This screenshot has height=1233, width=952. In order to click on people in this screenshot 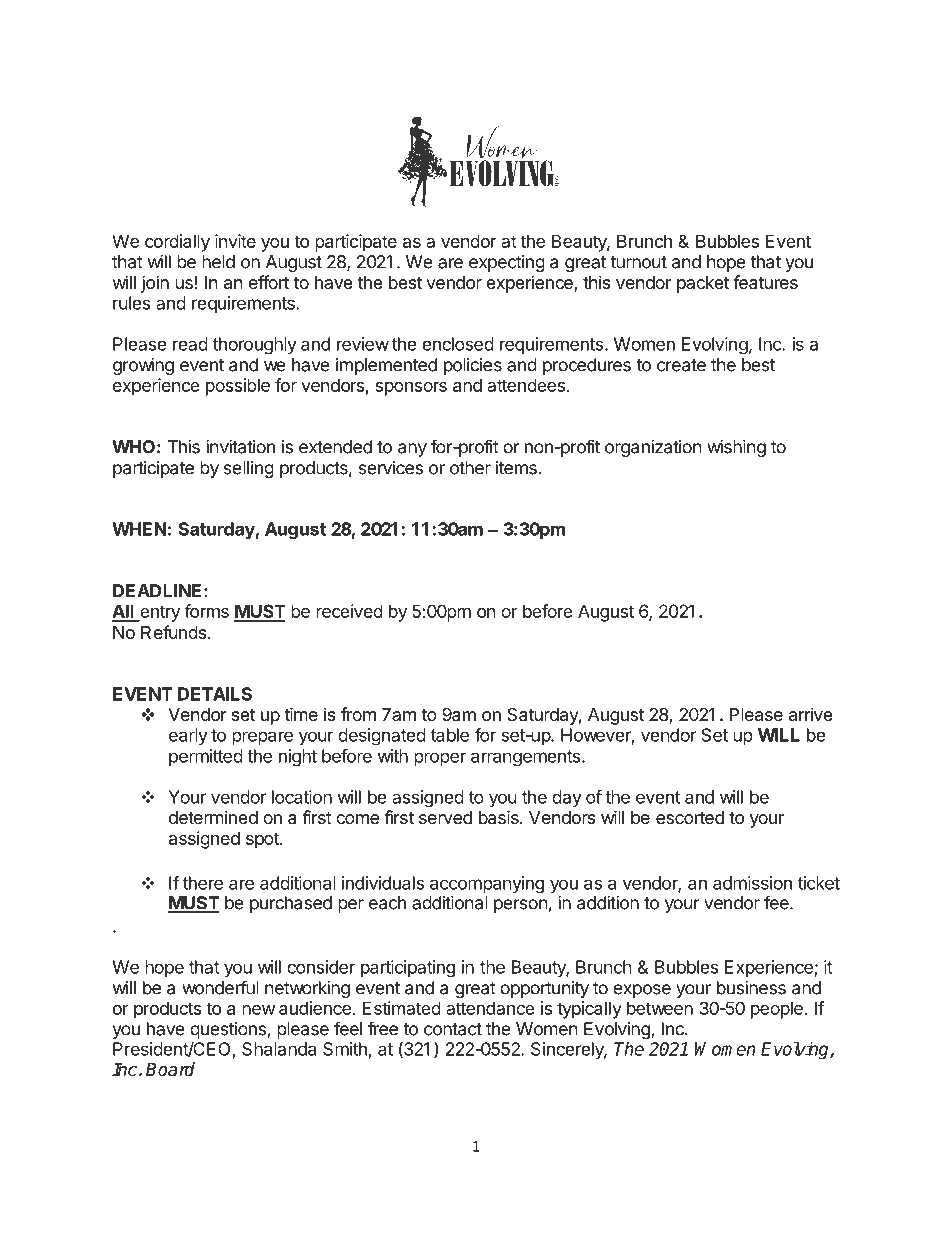, I will do `click(778, 1010)`.
